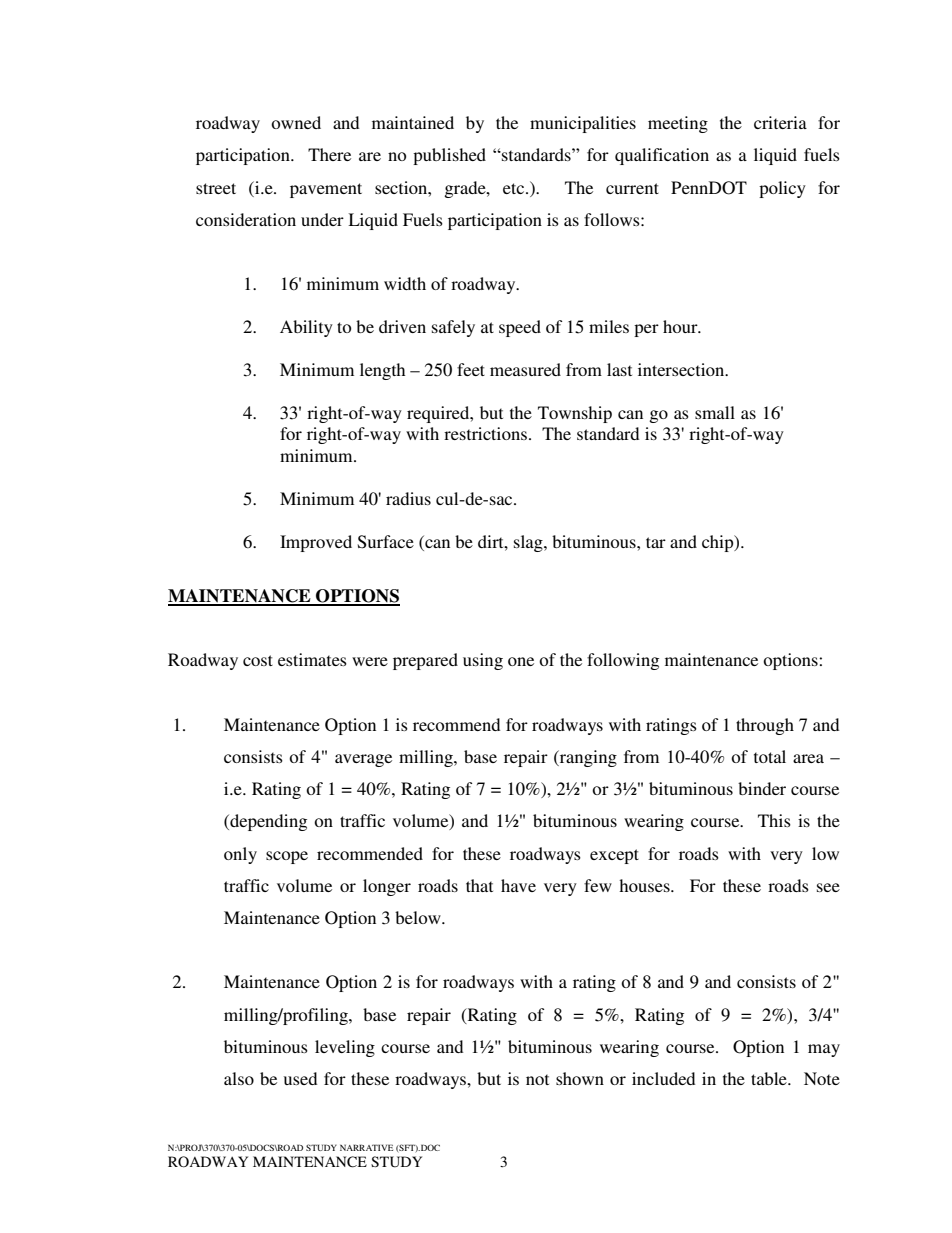  What do you see at coordinates (521, 661) in the screenshot?
I see `one` at bounding box center [521, 661].
